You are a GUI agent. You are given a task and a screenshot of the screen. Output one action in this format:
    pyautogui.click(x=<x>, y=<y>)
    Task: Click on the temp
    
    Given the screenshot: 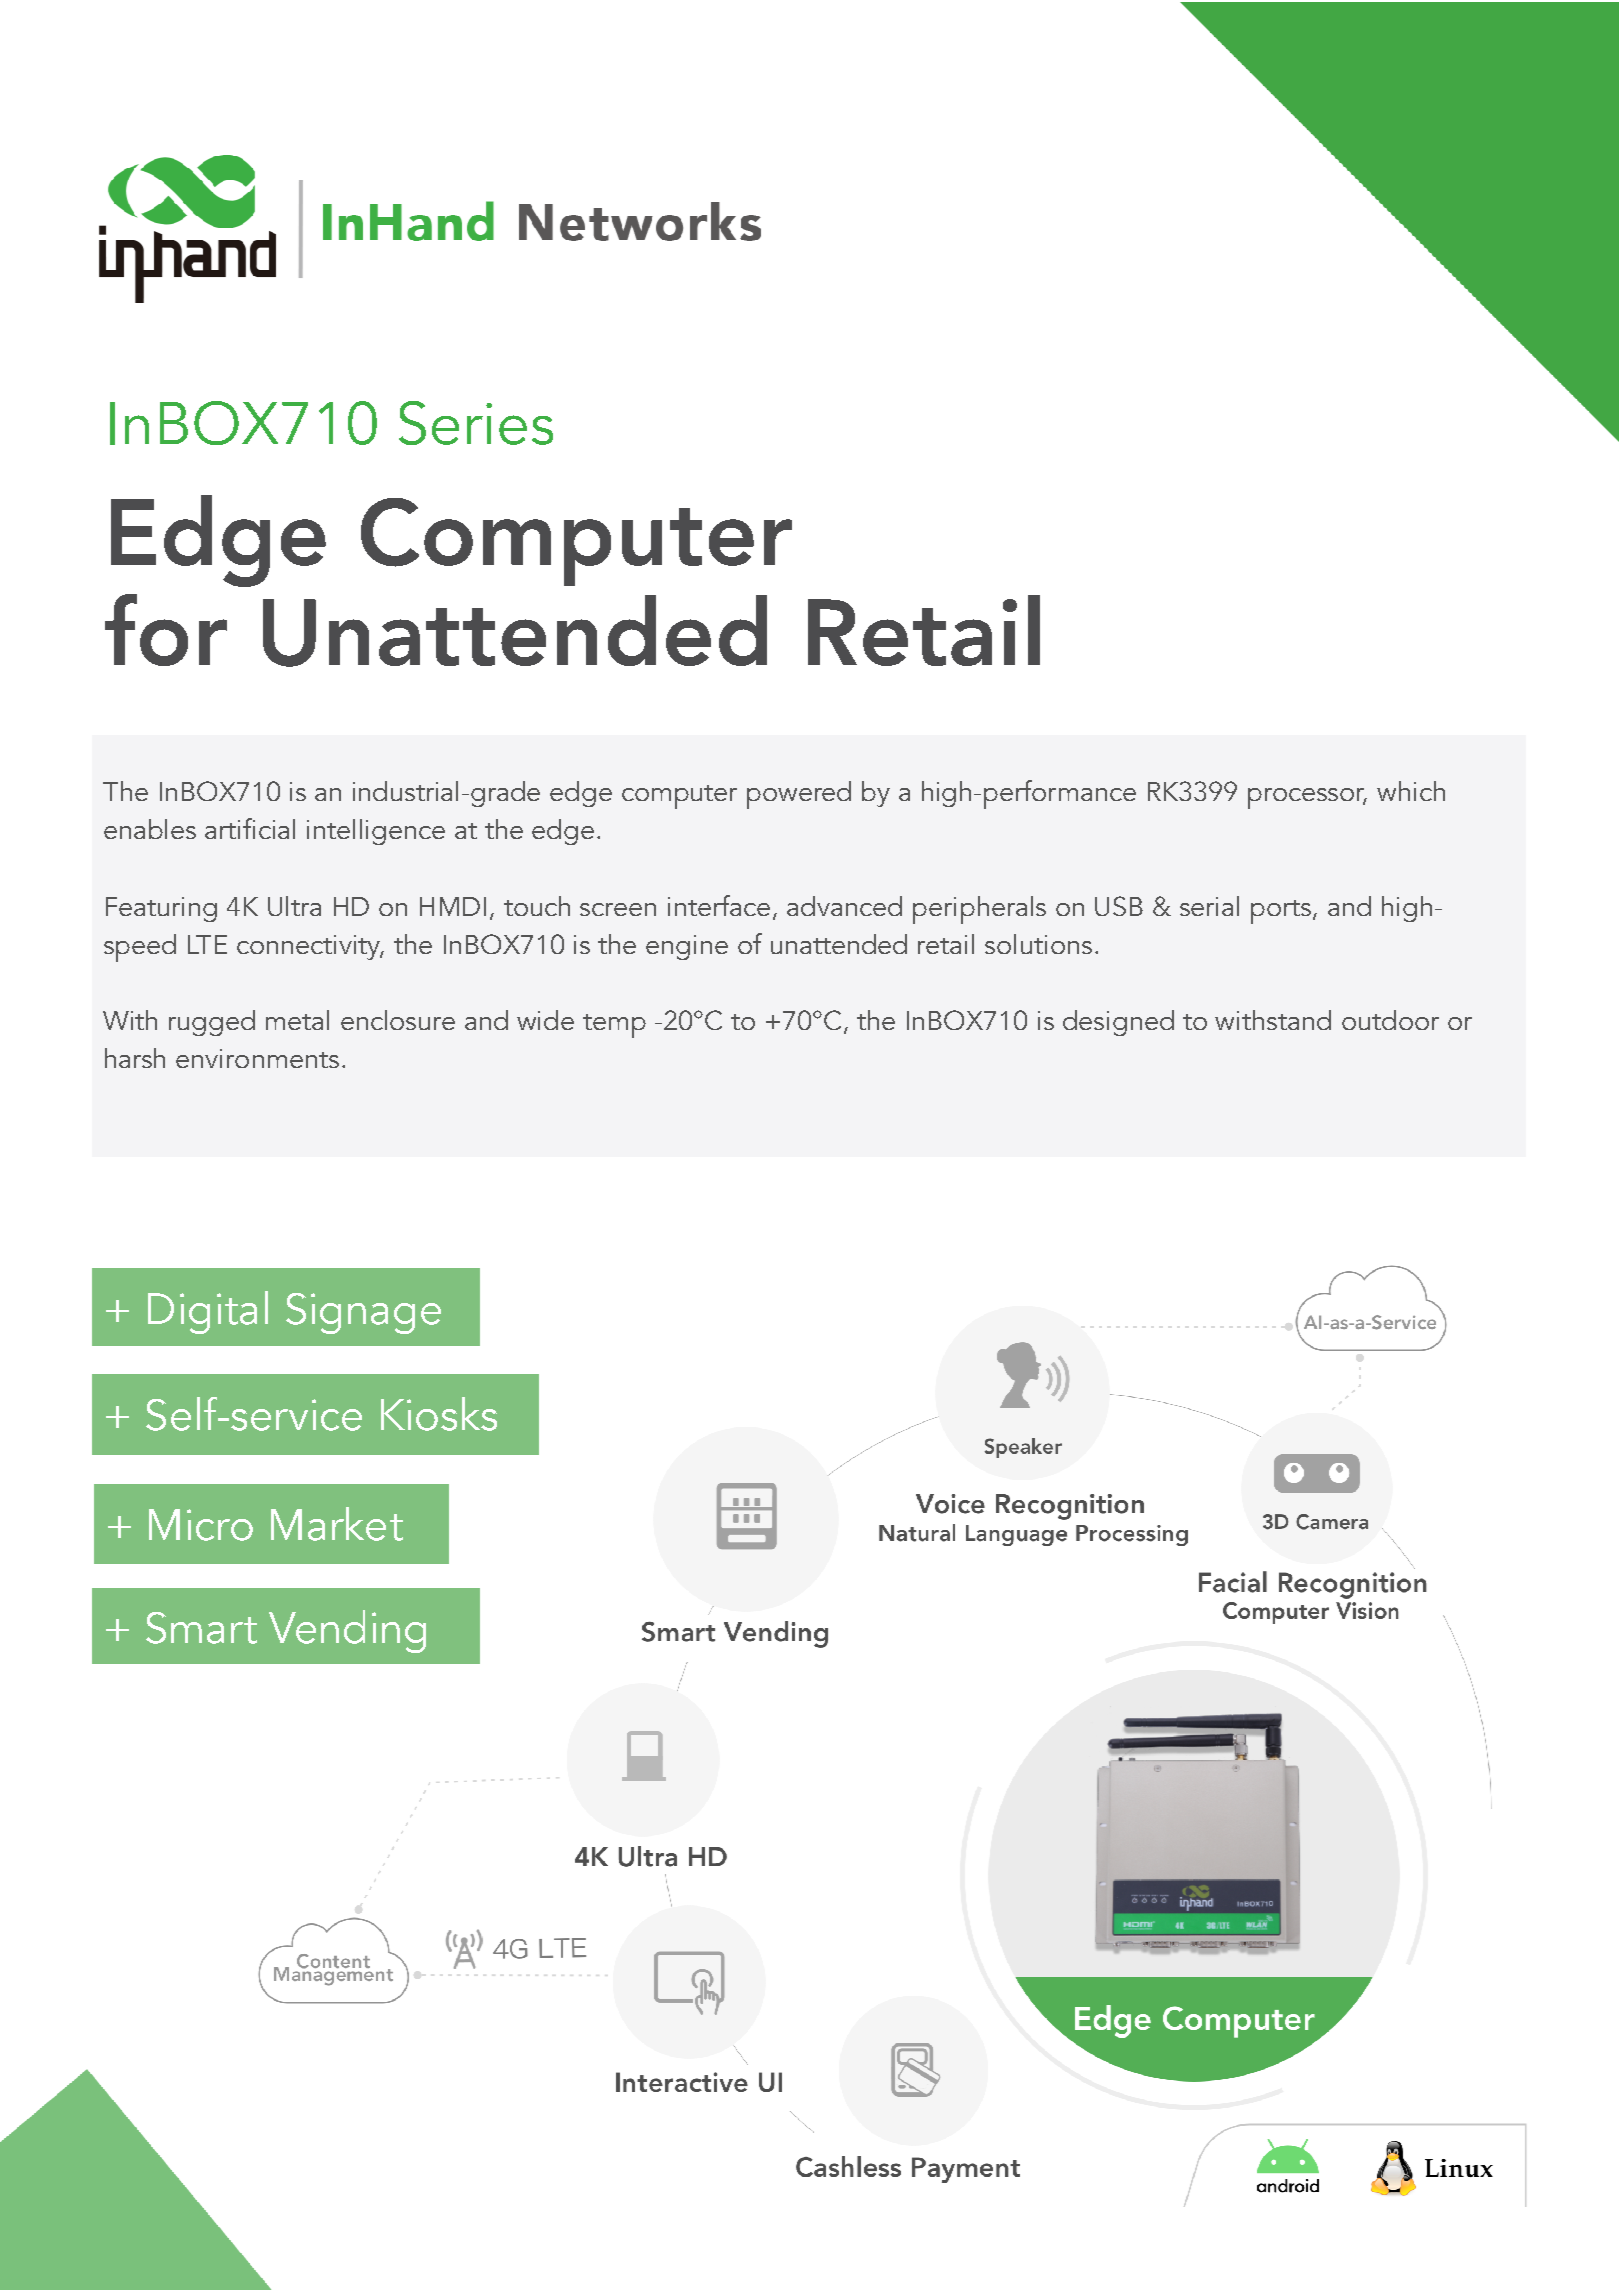 What is the action you would take?
    pyautogui.click(x=614, y=1026)
